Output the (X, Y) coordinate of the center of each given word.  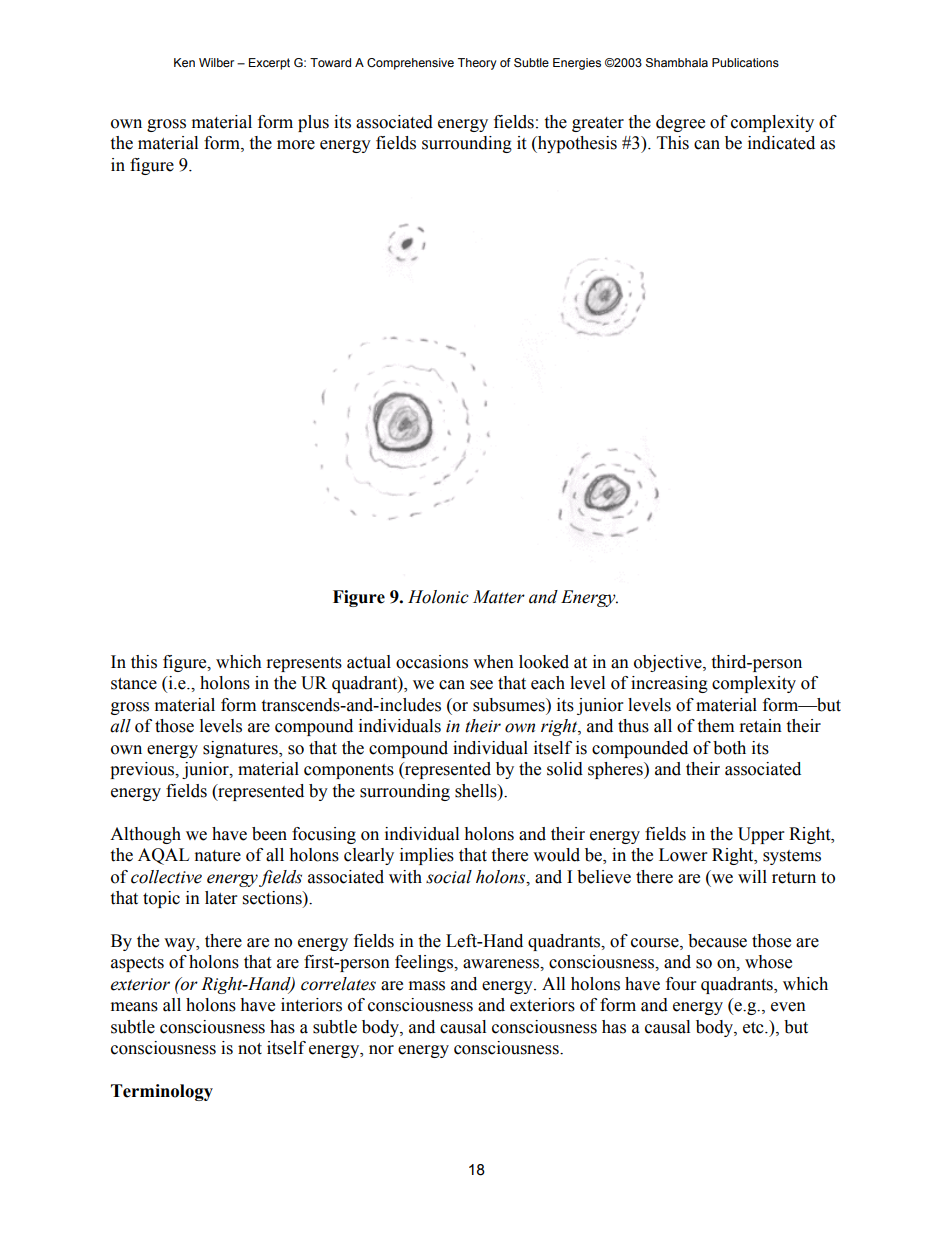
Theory (477, 64)
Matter (499, 597)
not (250, 1049)
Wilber (216, 62)
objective (669, 663)
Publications (745, 62)
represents (304, 664)
